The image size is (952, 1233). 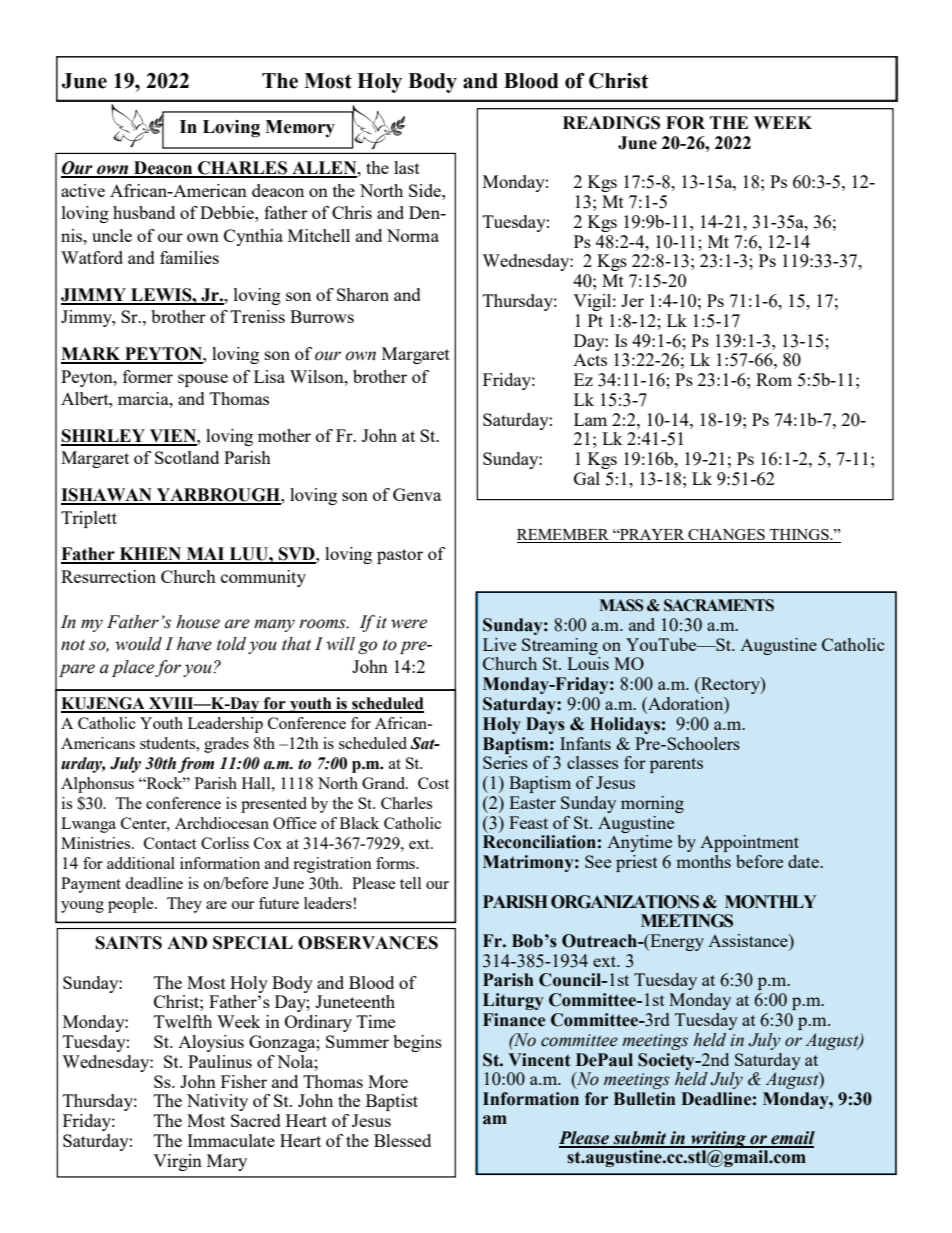 What do you see at coordinates (410, 883) in the screenshot?
I see `tell` at bounding box center [410, 883].
